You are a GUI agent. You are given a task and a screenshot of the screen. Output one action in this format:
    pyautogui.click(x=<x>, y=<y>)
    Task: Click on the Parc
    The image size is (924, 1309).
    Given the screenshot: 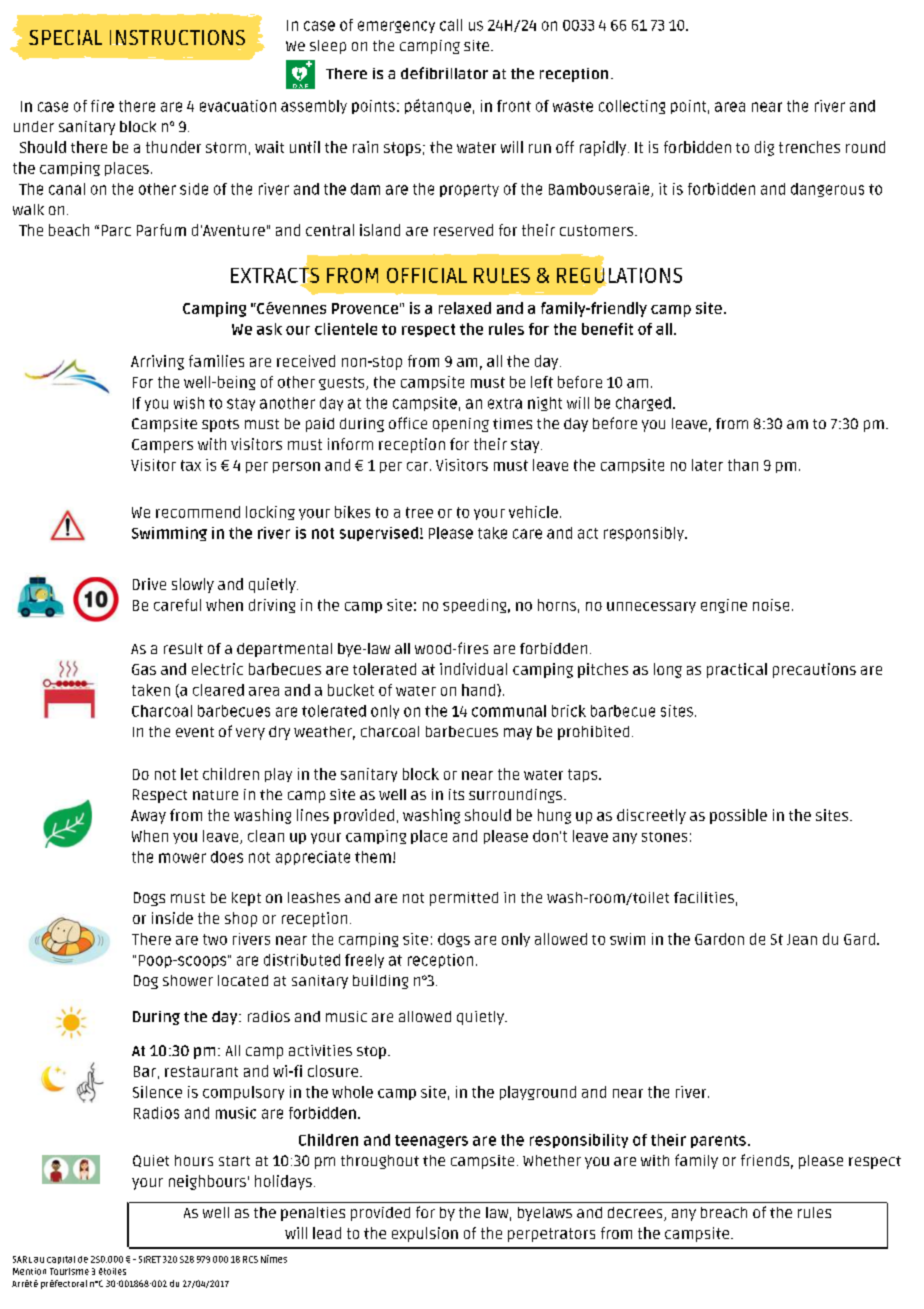 What is the action you would take?
    pyautogui.click(x=116, y=230)
